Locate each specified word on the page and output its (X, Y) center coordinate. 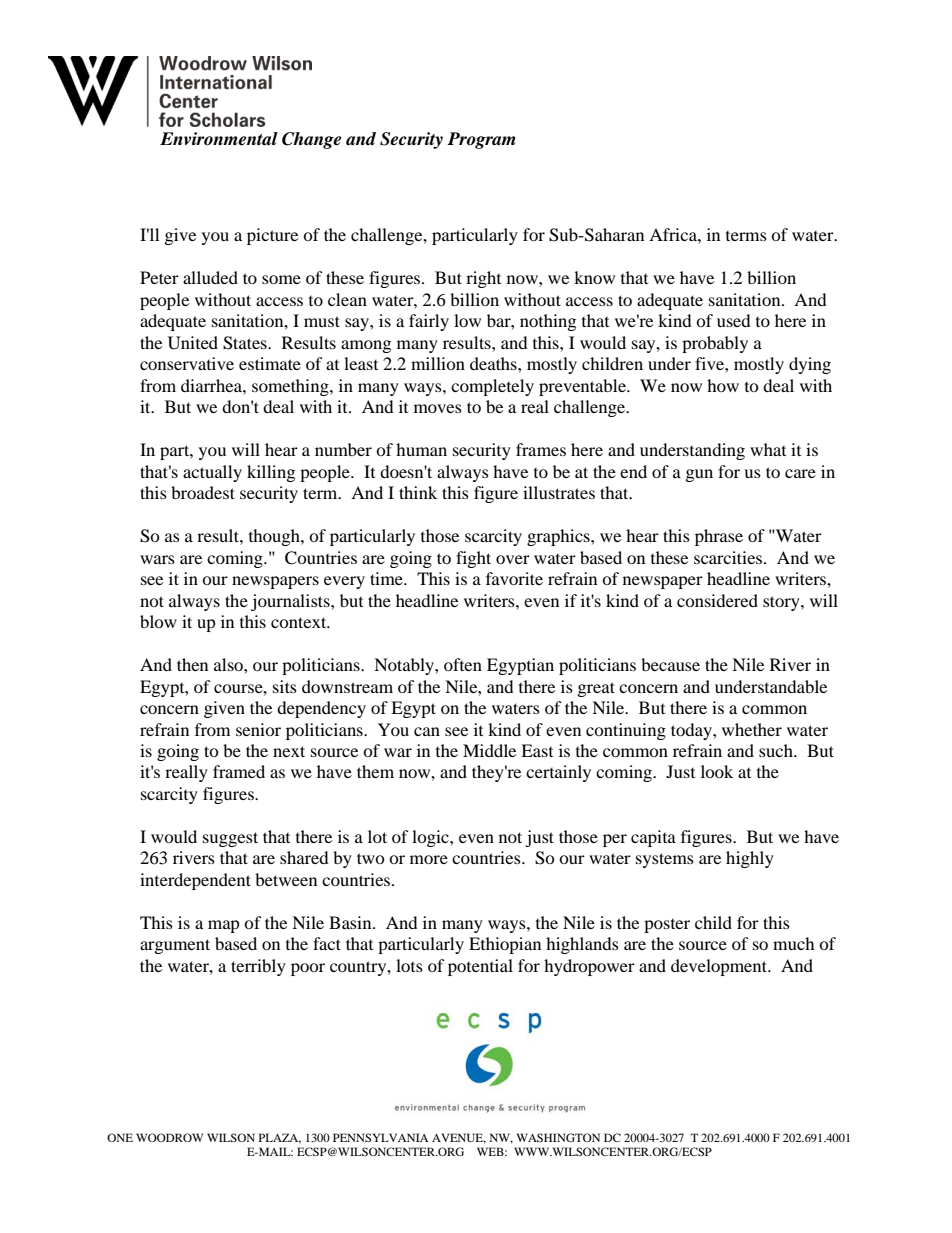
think (418, 492)
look (717, 771)
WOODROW (169, 1137)
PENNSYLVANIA (381, 1137)
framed (239, 771)
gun (699, 475)
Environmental (219, 139)
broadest (203, 492)
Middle (489, 750)
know (594, 277)
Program (481, 140)
